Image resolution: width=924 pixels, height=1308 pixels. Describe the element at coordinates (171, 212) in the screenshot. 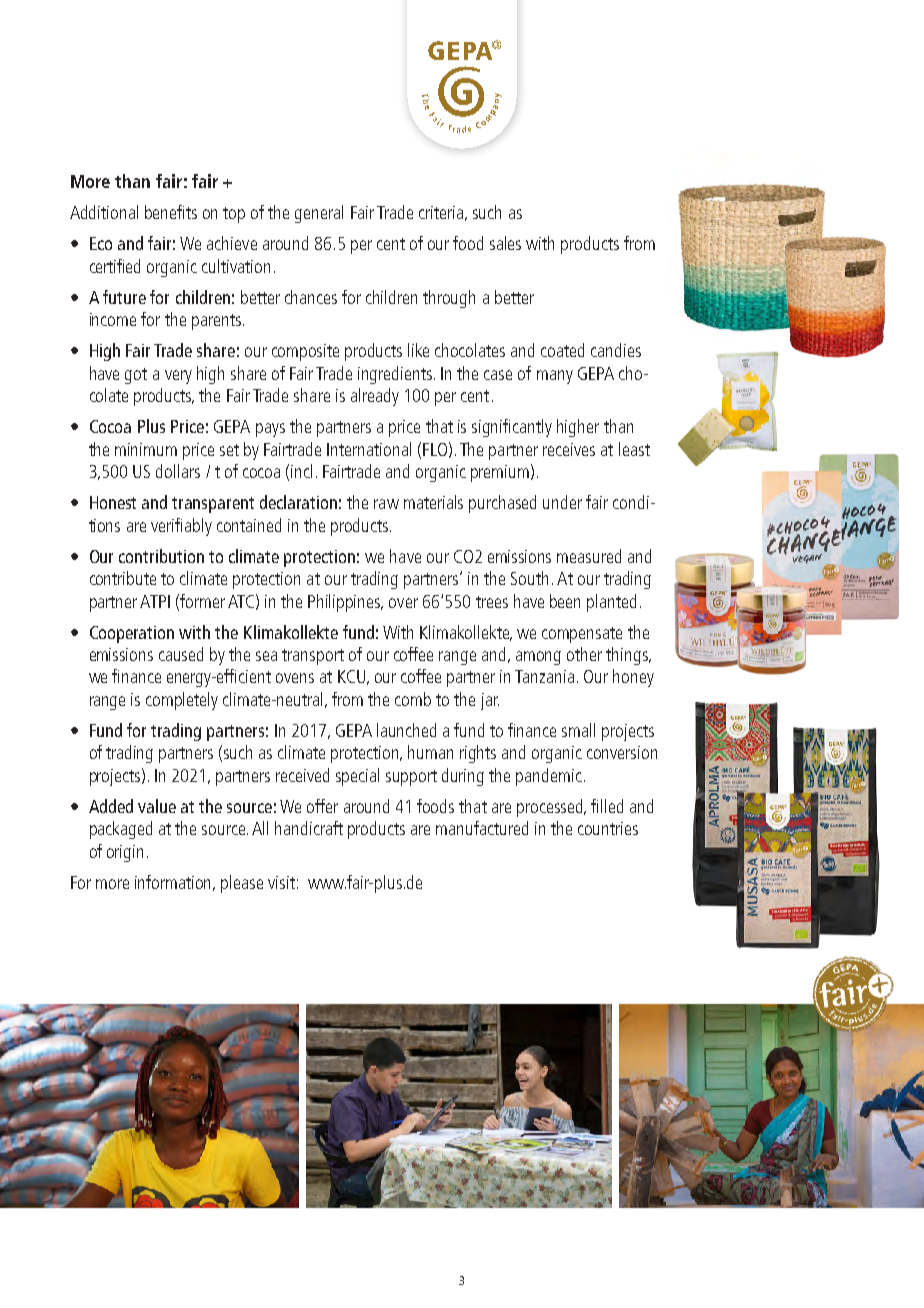

I see `benefits` at that location.
